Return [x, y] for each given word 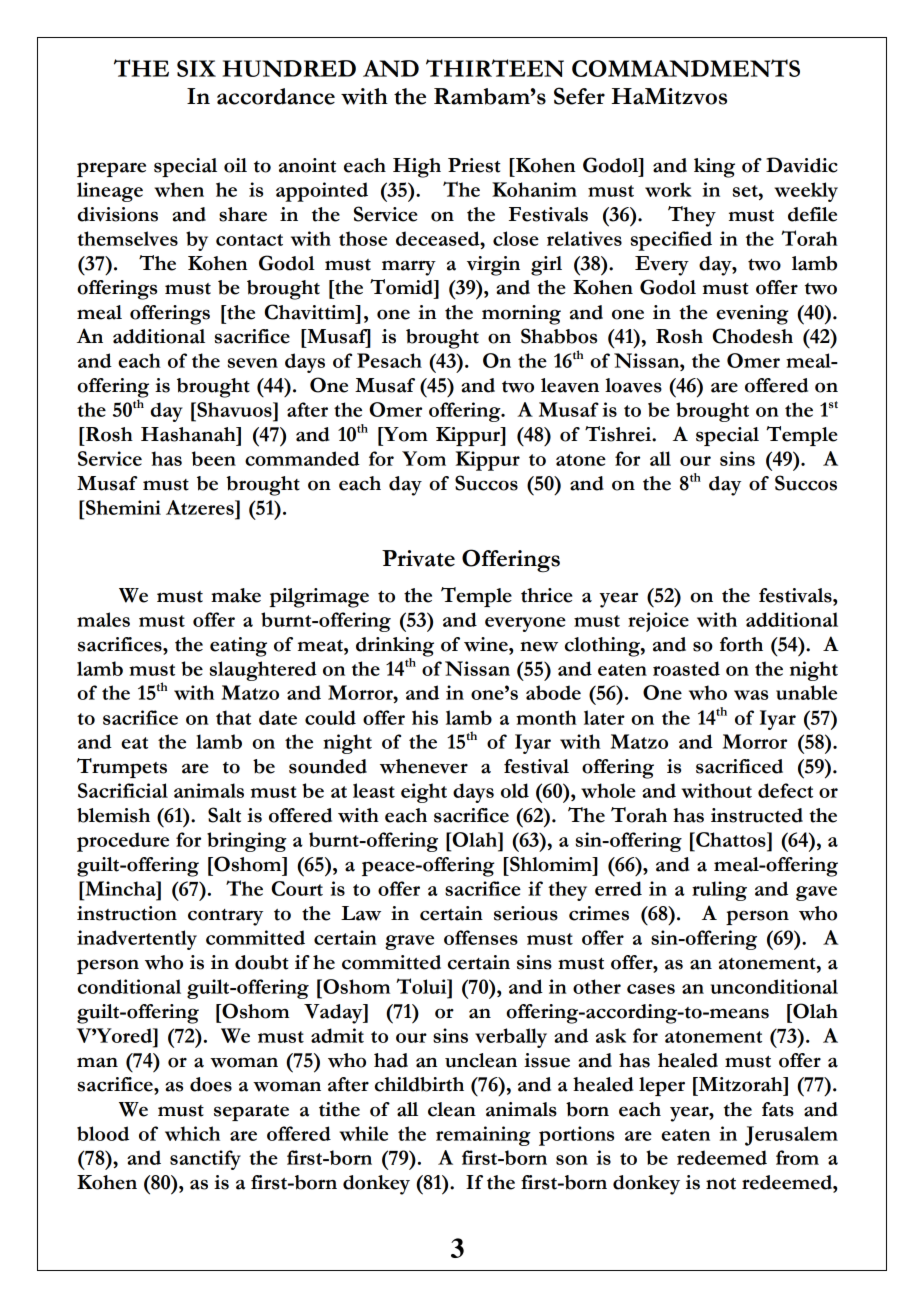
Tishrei [619, 434]
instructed [757, 815]
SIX [196, 68]
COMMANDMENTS [686, 68]
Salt [224, 815]
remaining [483, 1136]
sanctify [205, 1160]
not [721, 1184]
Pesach [389, 360]
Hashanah [189, 434]
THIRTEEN [495, 68]
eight [424, 793]
